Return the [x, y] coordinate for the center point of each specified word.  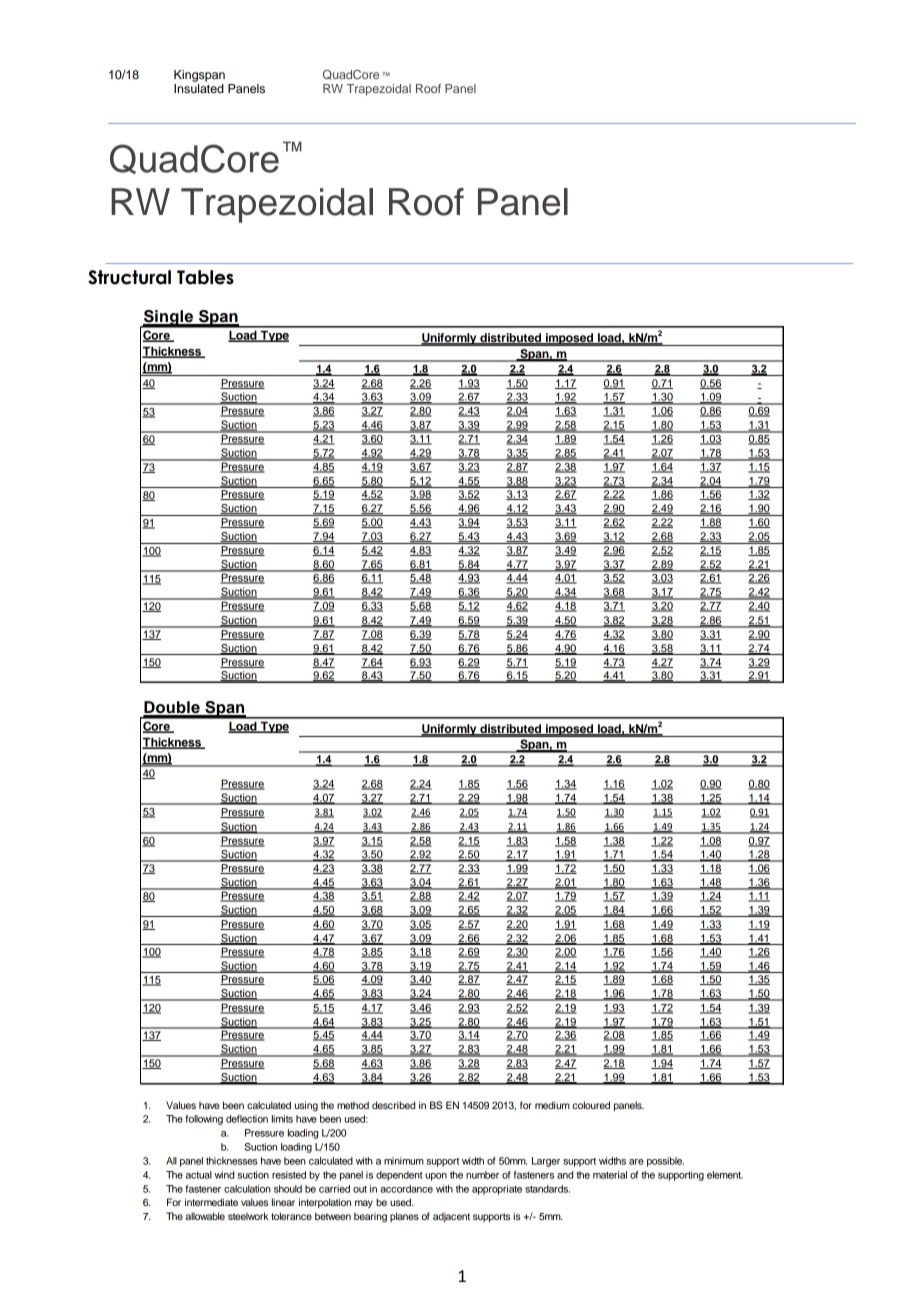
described [393, 1105]
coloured [591, 1105]
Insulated [199, 88]
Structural [129, 277]
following [204, 1120]
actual [199, 1175]
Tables [205, 277]
